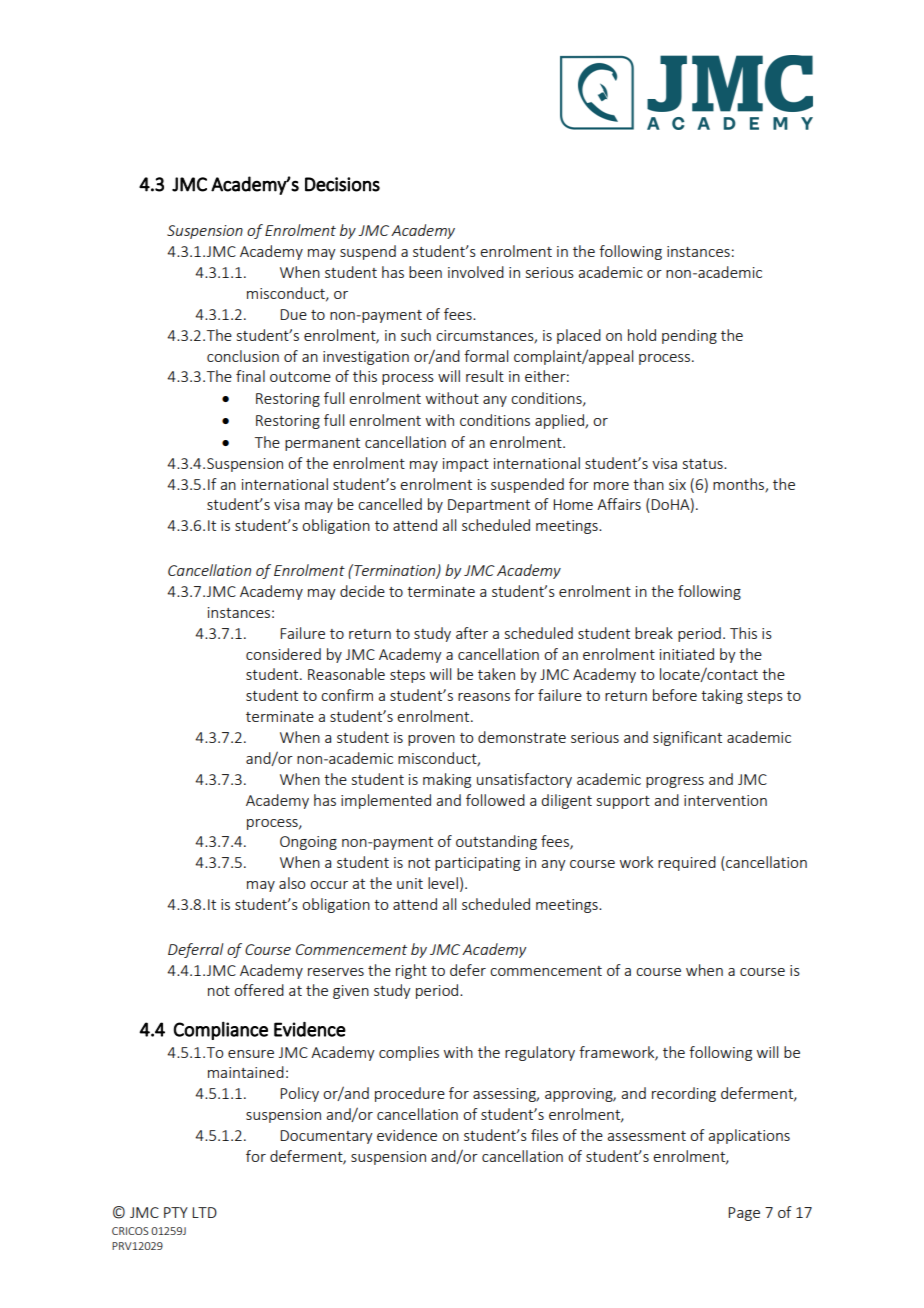 The image size is (924, 1308). What do you see at coordinates (675, 695) in the screenshot?
I see `before` at bounding box center [675, 695].
